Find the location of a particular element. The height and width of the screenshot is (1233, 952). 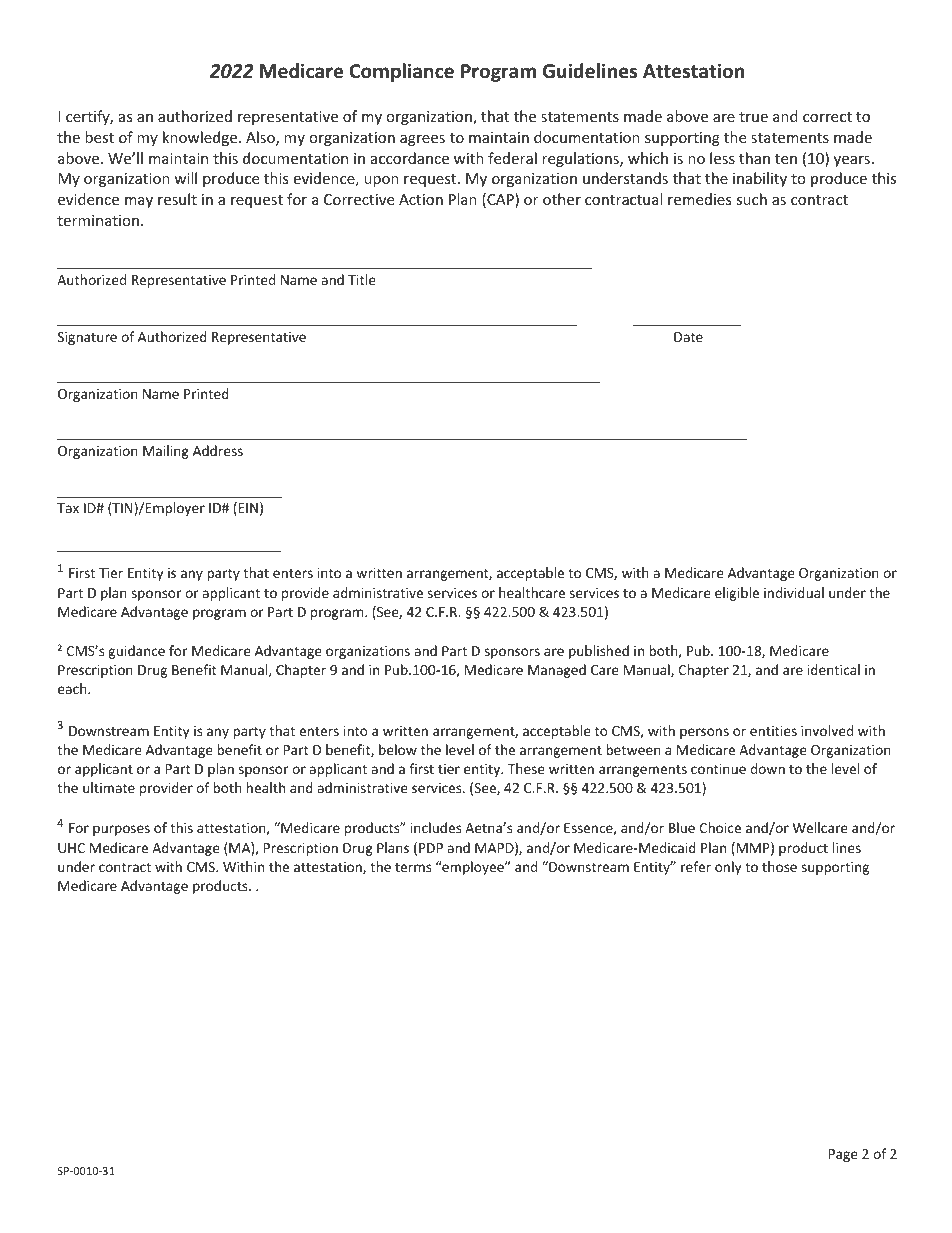

terms is located at coordinates (413, 867).
